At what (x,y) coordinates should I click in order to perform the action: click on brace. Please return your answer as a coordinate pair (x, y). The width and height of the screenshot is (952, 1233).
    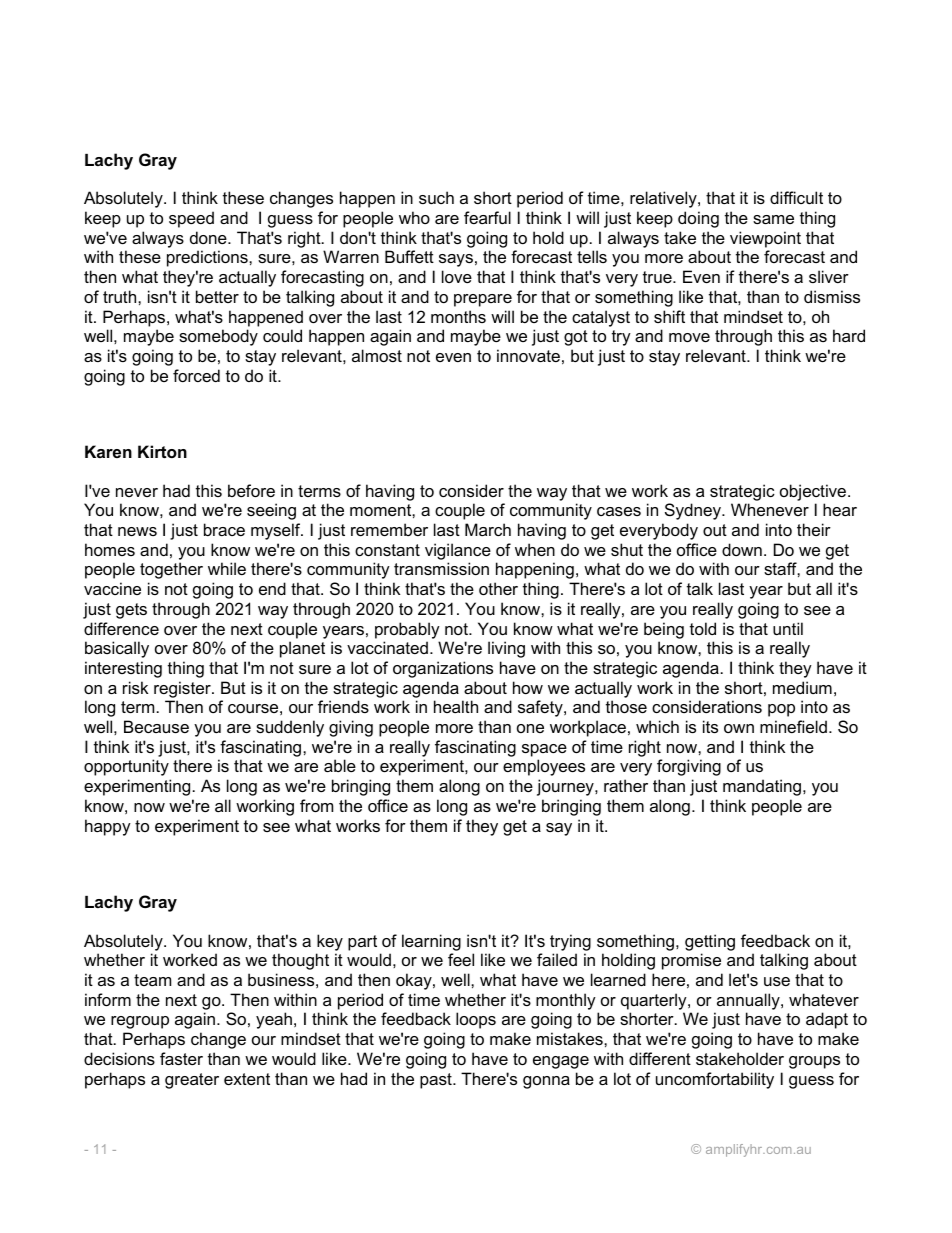
    Looking at the image, I should click on (224, 529).
